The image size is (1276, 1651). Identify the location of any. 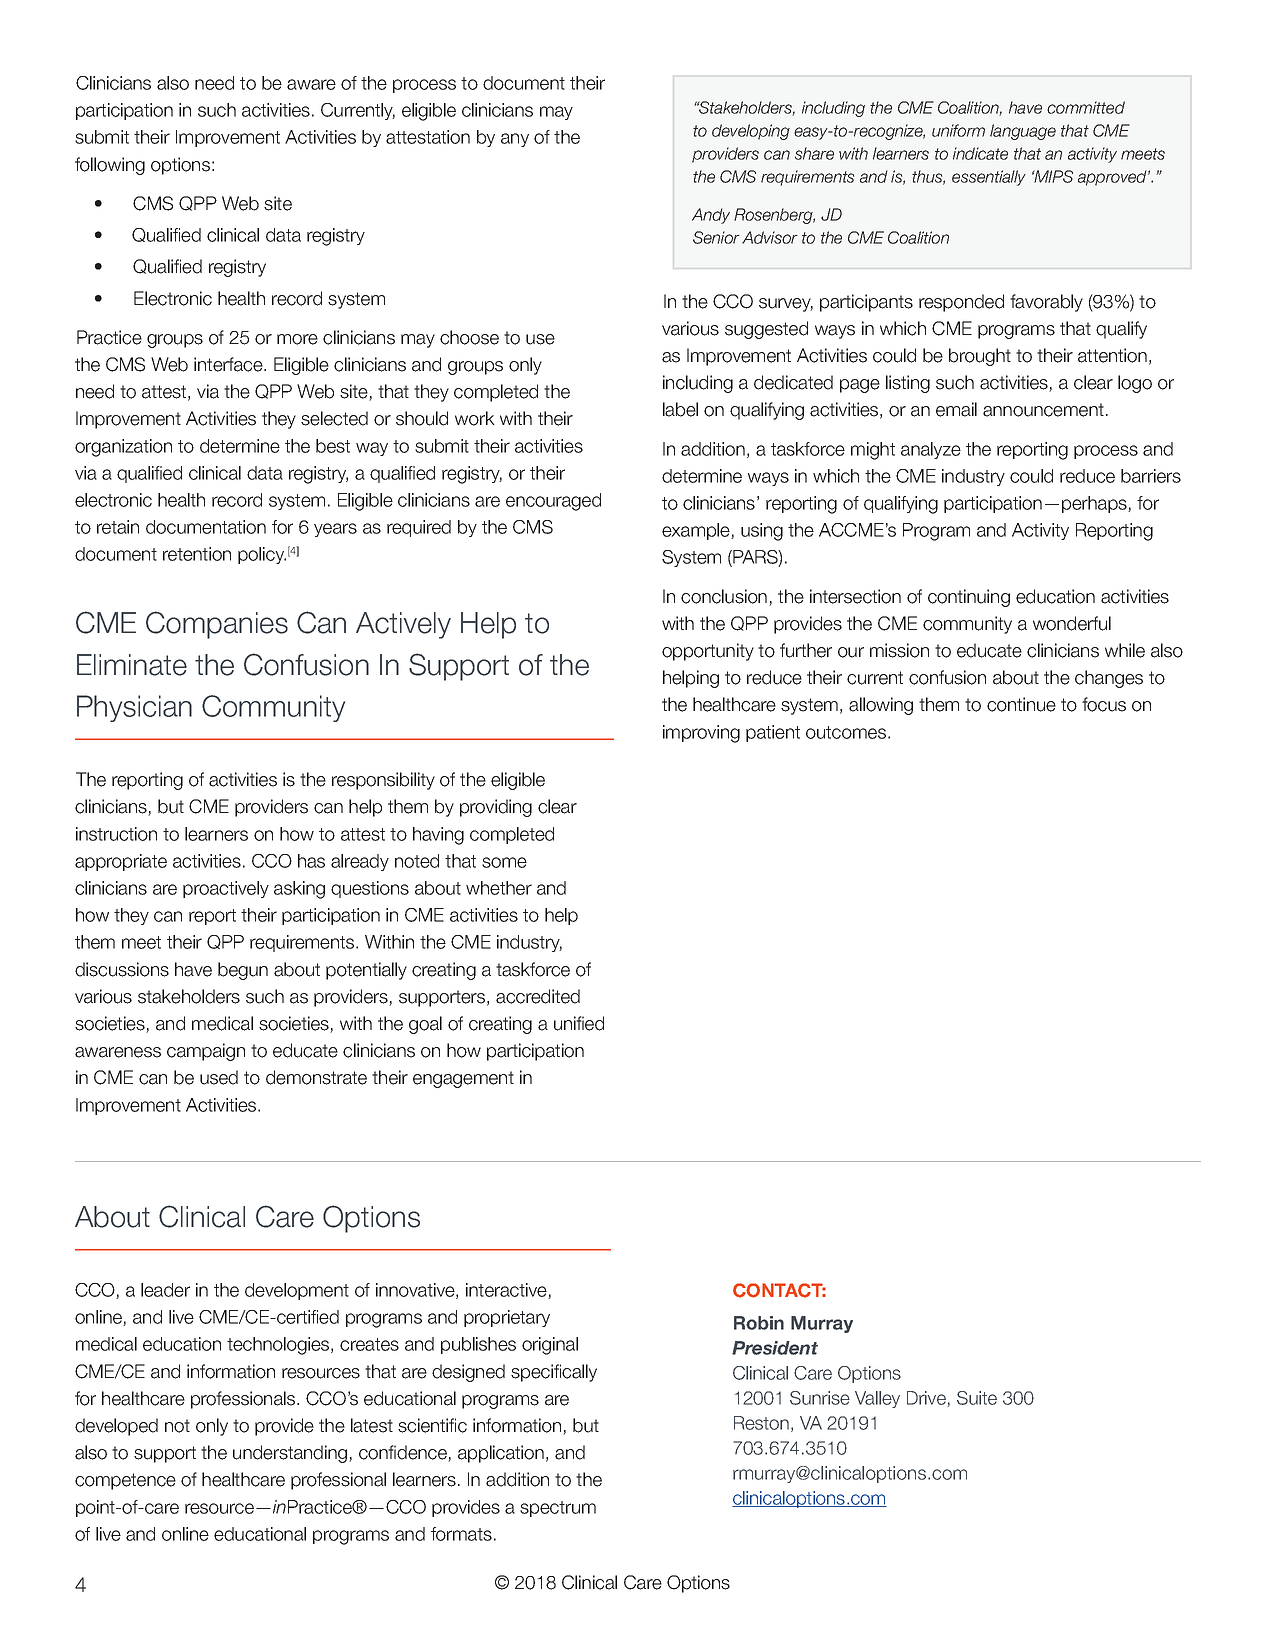
(515, 140).
